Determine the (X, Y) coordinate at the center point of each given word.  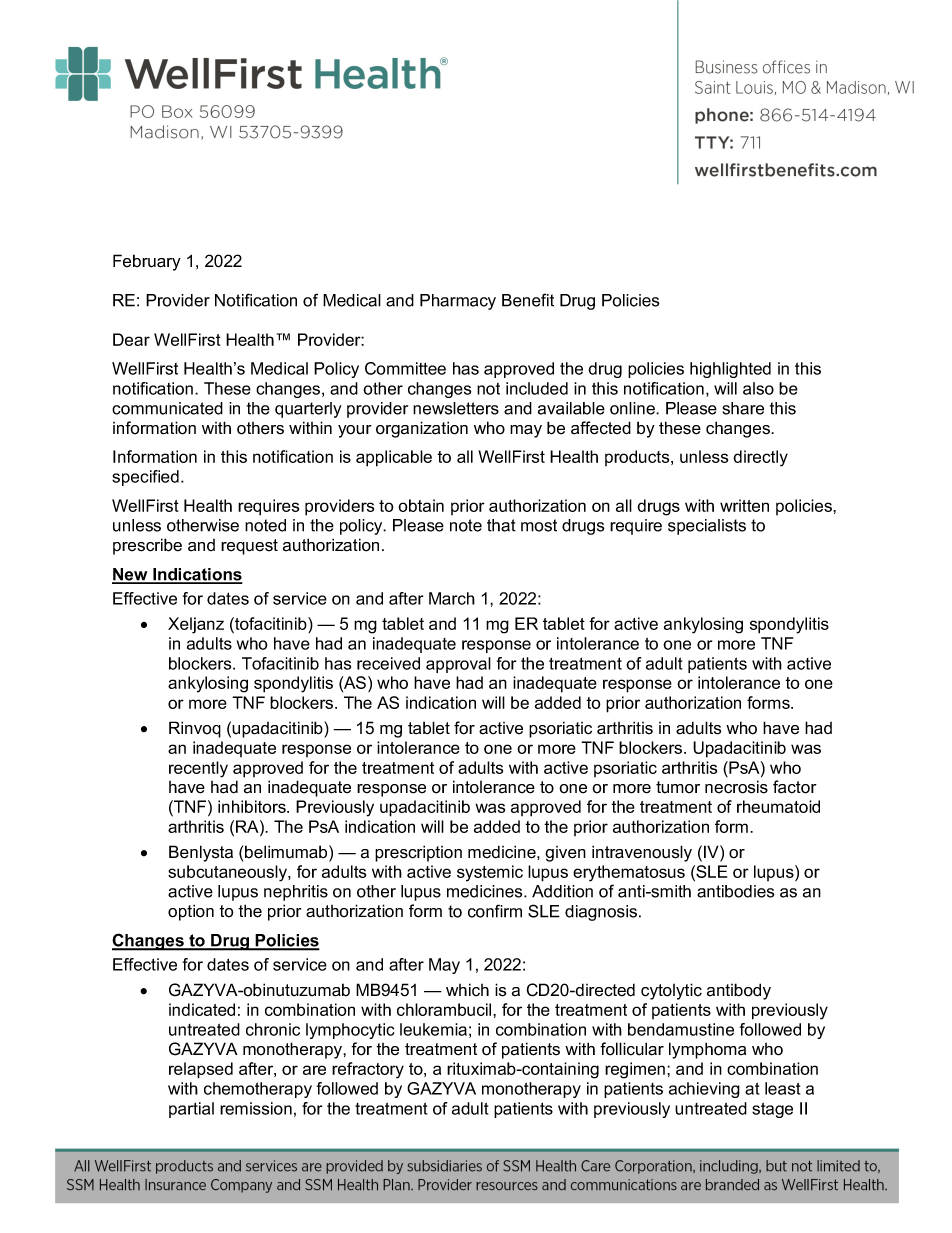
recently (198, 769)
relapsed (201, 1070)
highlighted (730, 370)
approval (458, 665)
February (147, 262)
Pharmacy (458, 302)
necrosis (736, 787)
